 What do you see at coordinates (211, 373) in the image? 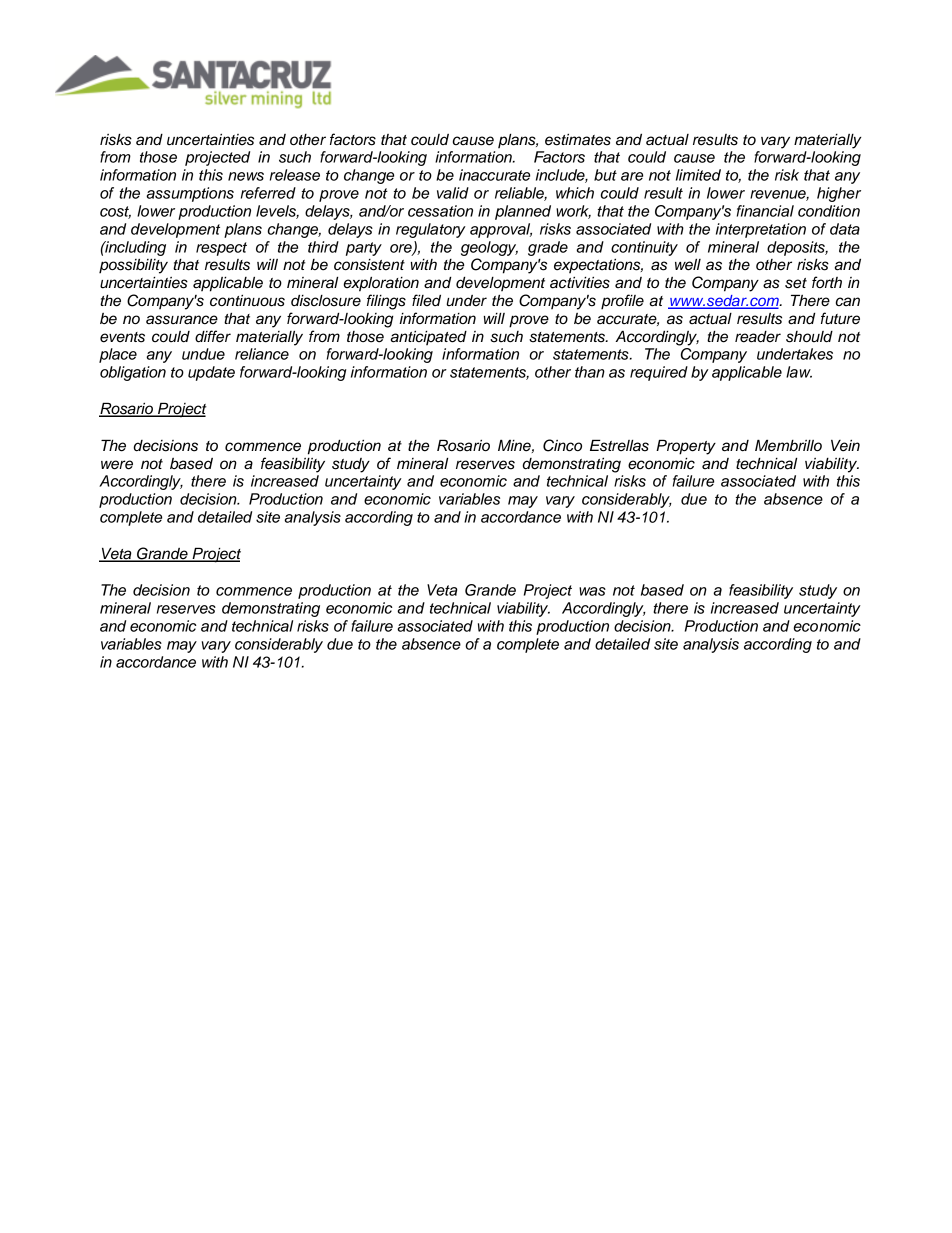
I see `update` at bounding box center [211, 373].
